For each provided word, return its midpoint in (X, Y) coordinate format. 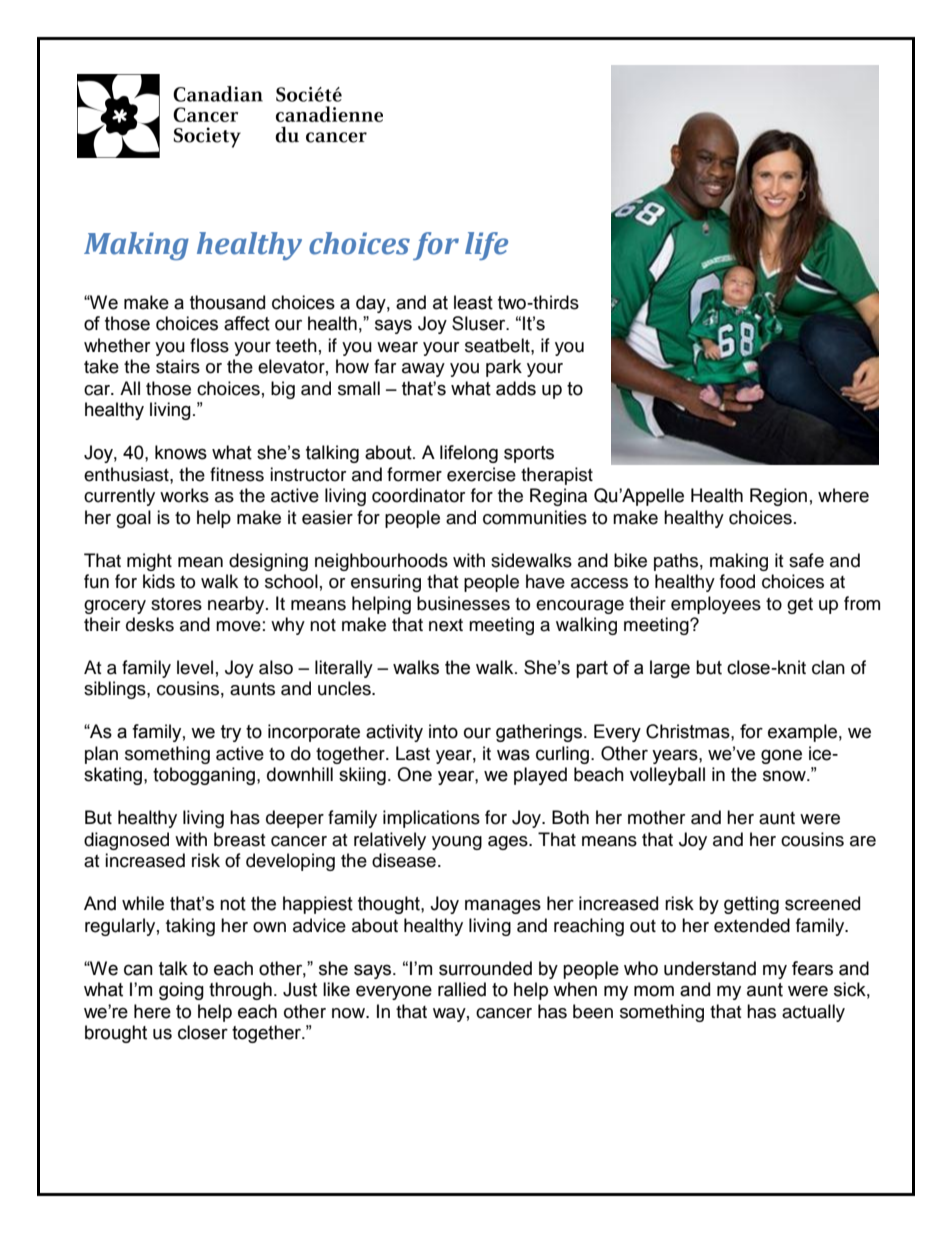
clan (828, 667)
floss (209, 345)
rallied (462, 989)
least (473, 302)
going (181, 991)
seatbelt (498, 345)
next (446, 625)
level (195, 667)
